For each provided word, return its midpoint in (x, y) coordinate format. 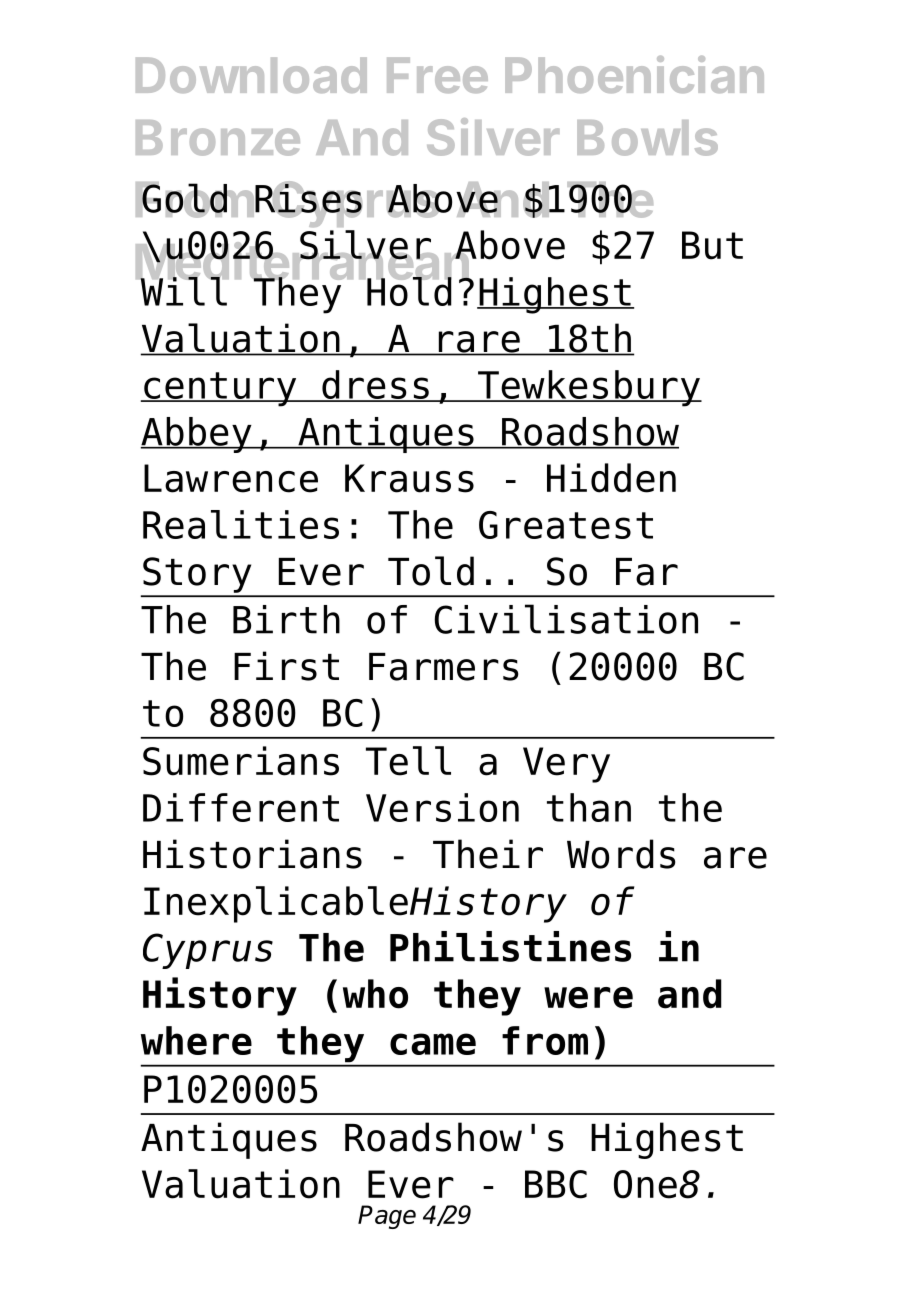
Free (437, 75)
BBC (556, 1184)
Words (621, 854)
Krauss (409, 478)
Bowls (647, 138)
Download (251, 75)
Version (442, 807)
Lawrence (231, 478)
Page (387, 1217)
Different (241, 807)
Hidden (611, 478)
